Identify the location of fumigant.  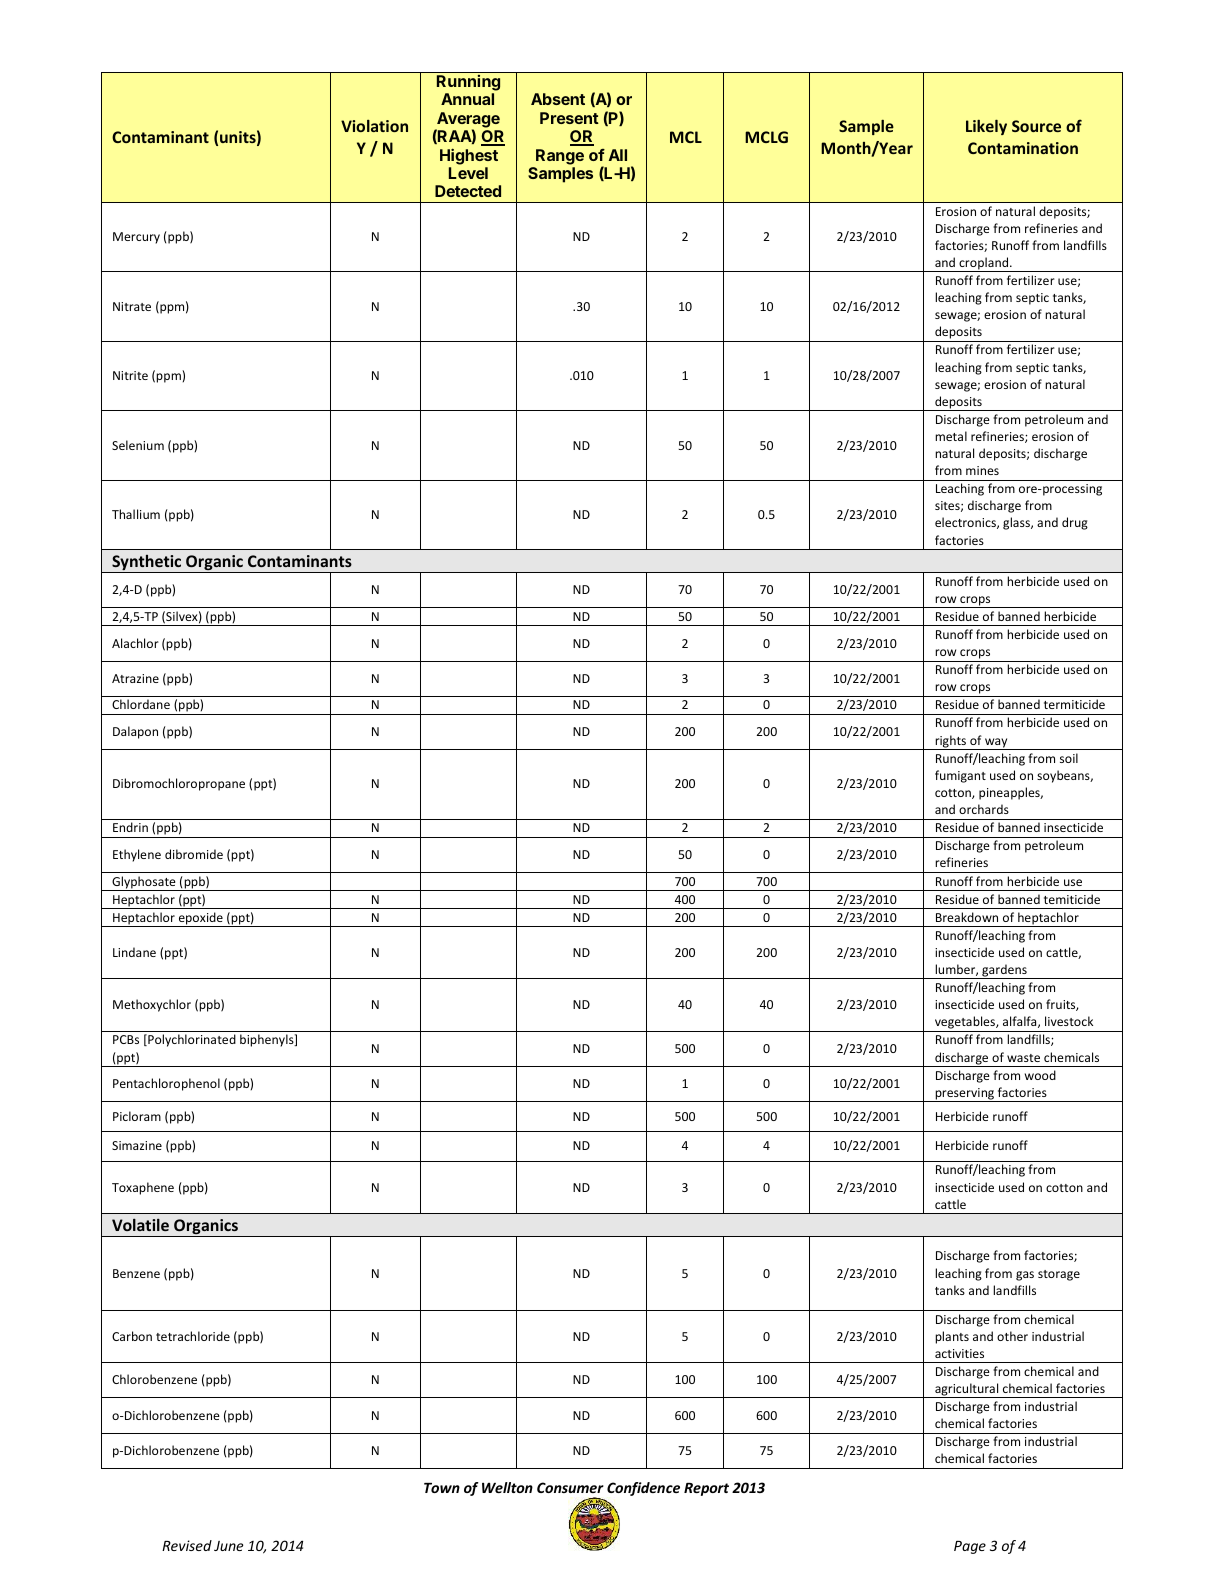
(960, 776).
